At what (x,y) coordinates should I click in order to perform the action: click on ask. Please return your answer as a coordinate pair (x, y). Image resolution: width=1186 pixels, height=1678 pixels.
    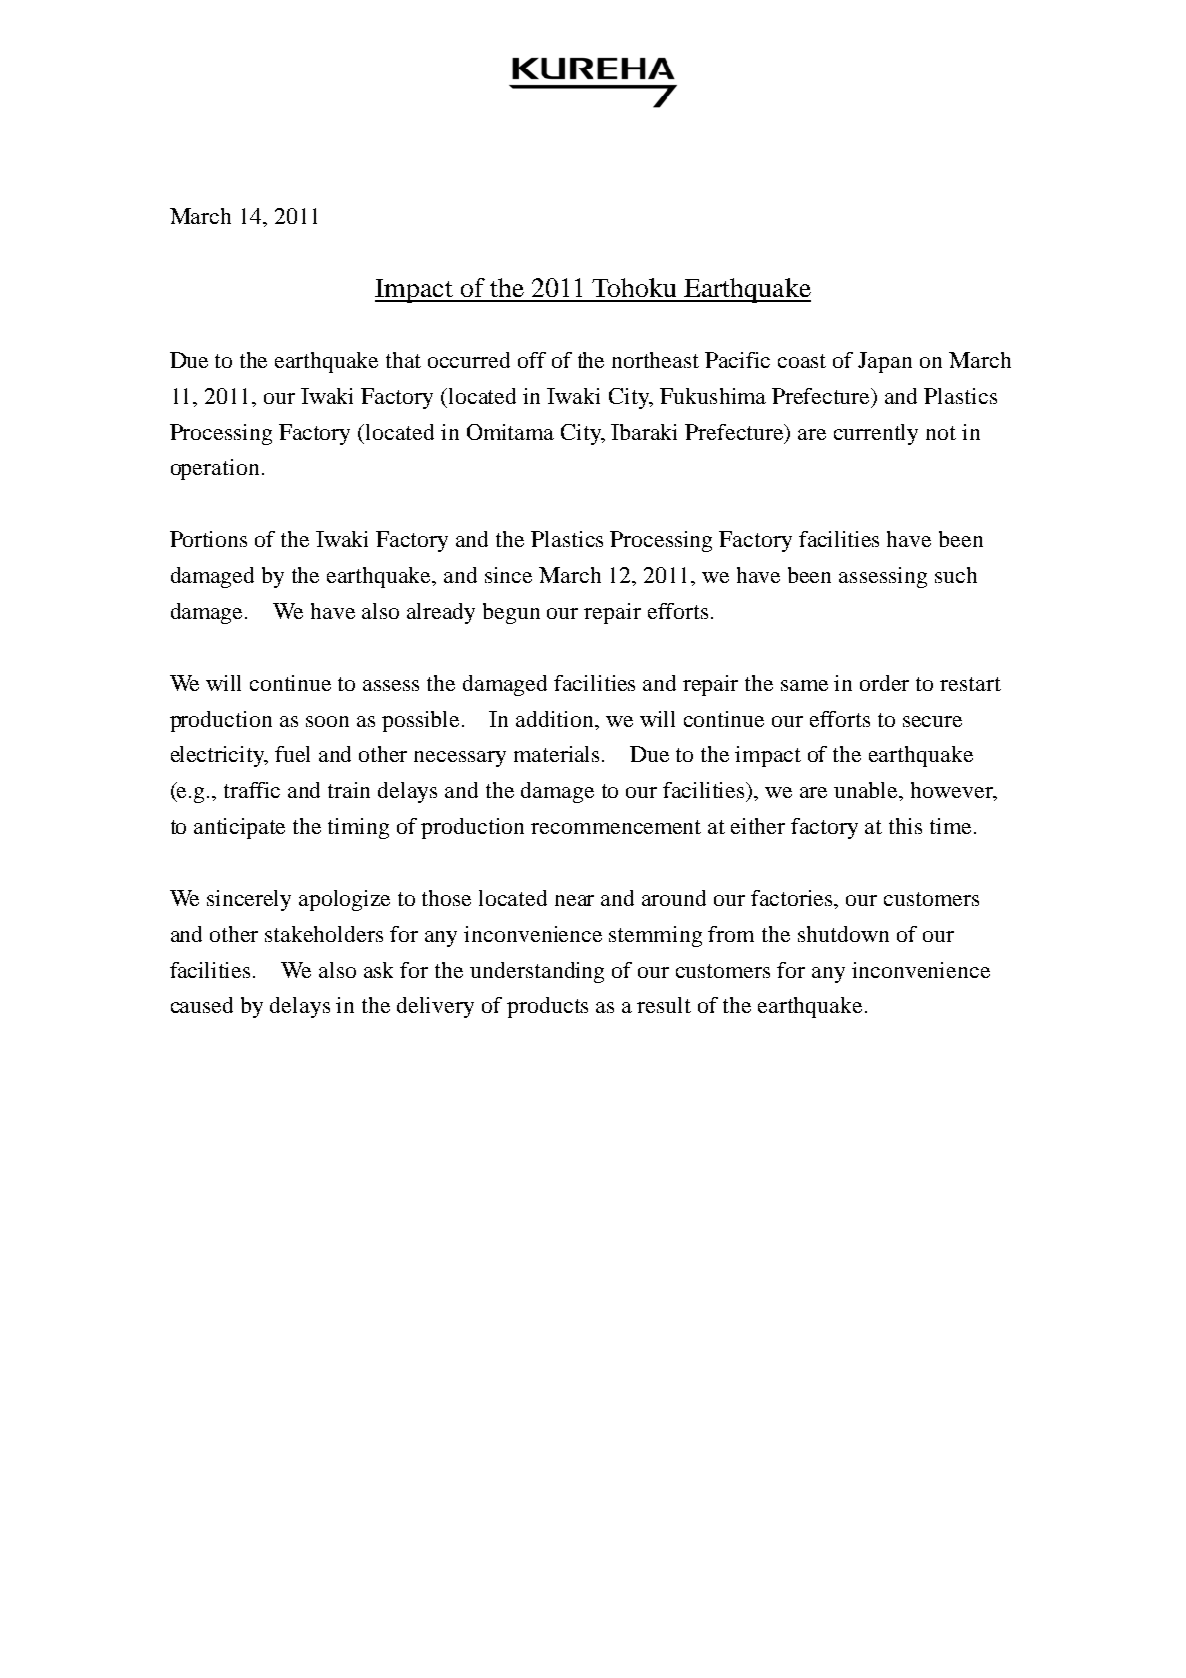
    Looking at the image, I should click on (378, 970).
